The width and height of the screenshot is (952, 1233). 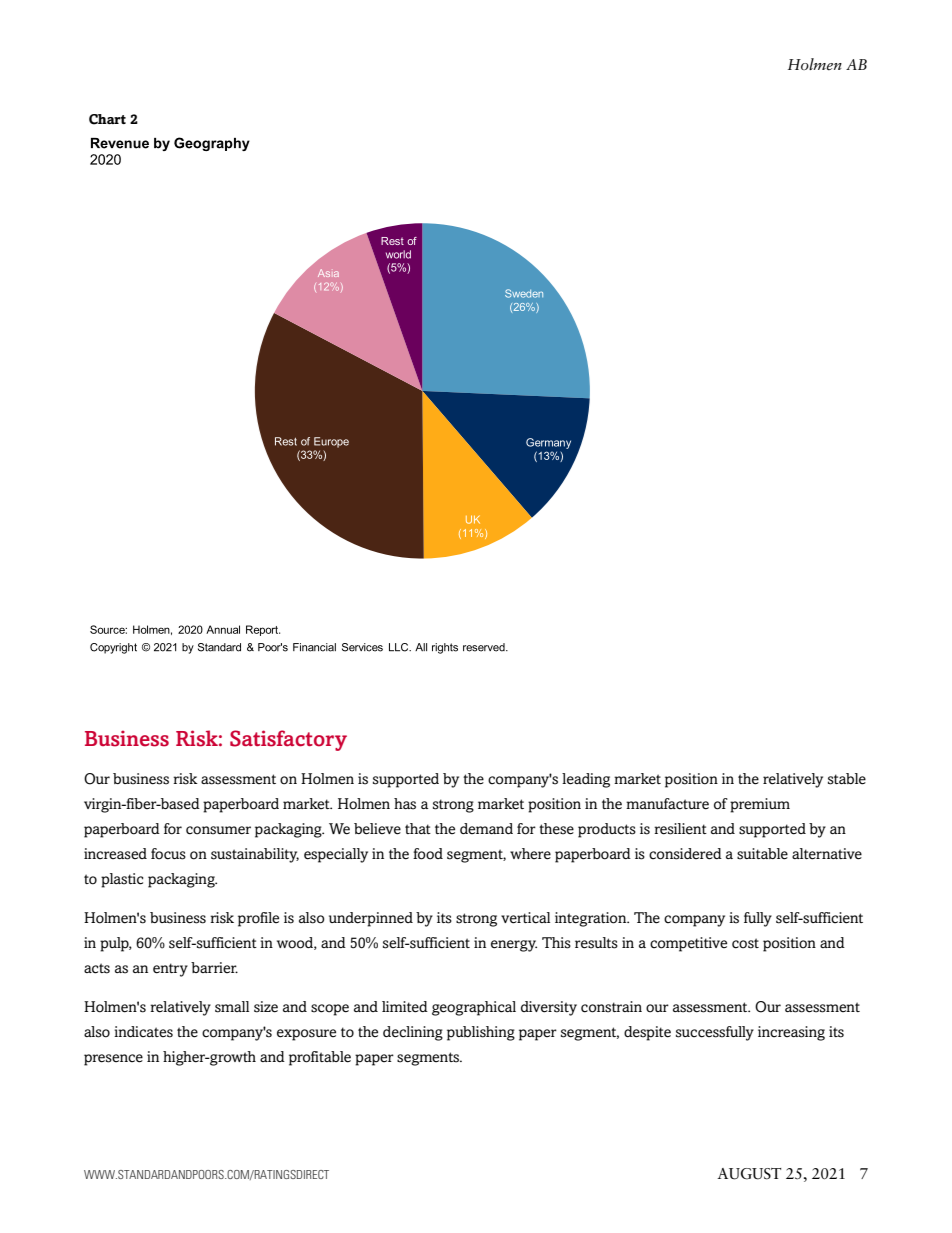 What do you see at coordinates (760, 805) in the screenshot?
I see `premium` at bounding box center [760, 805].
